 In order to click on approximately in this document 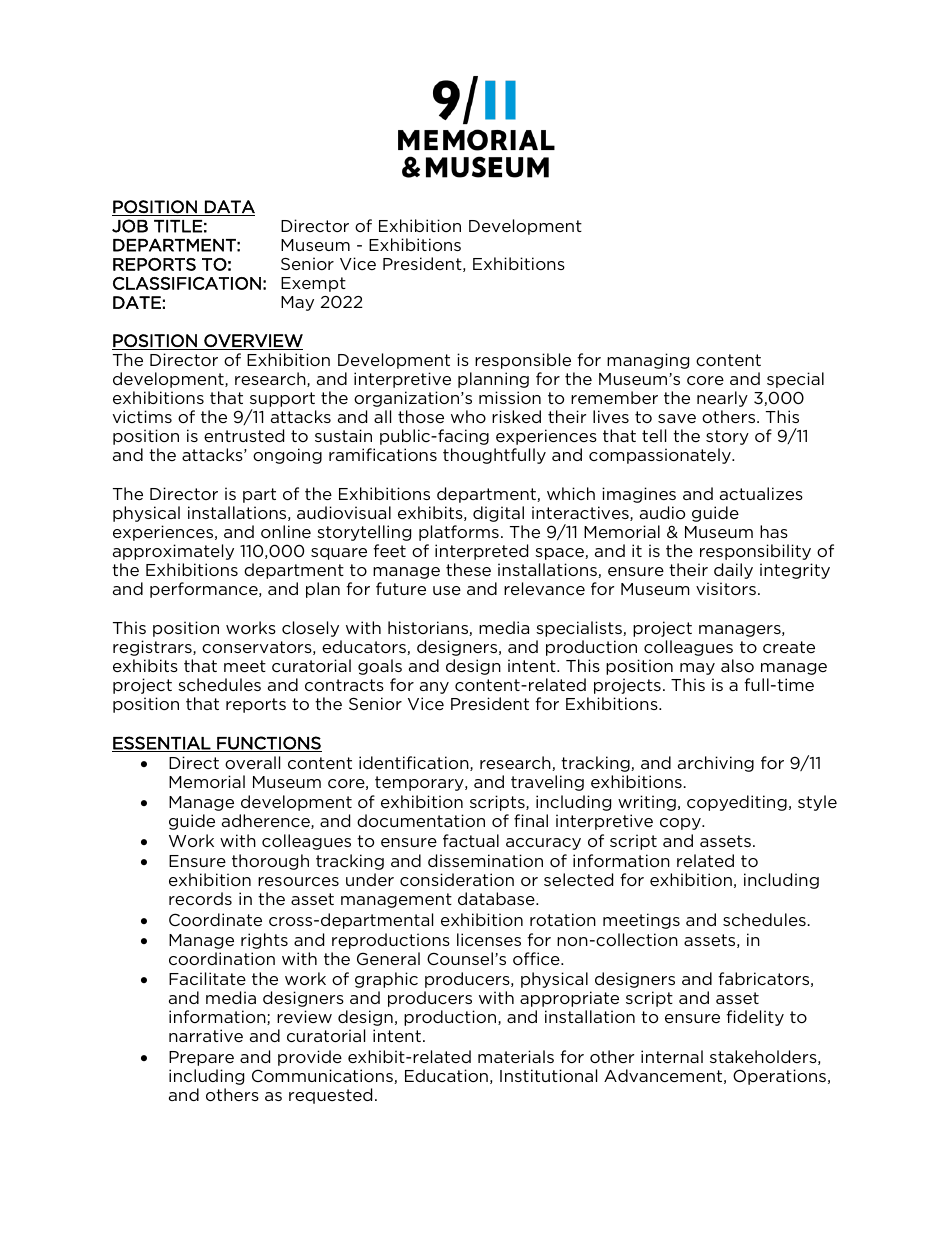, I will do `click(173, 552)`.
